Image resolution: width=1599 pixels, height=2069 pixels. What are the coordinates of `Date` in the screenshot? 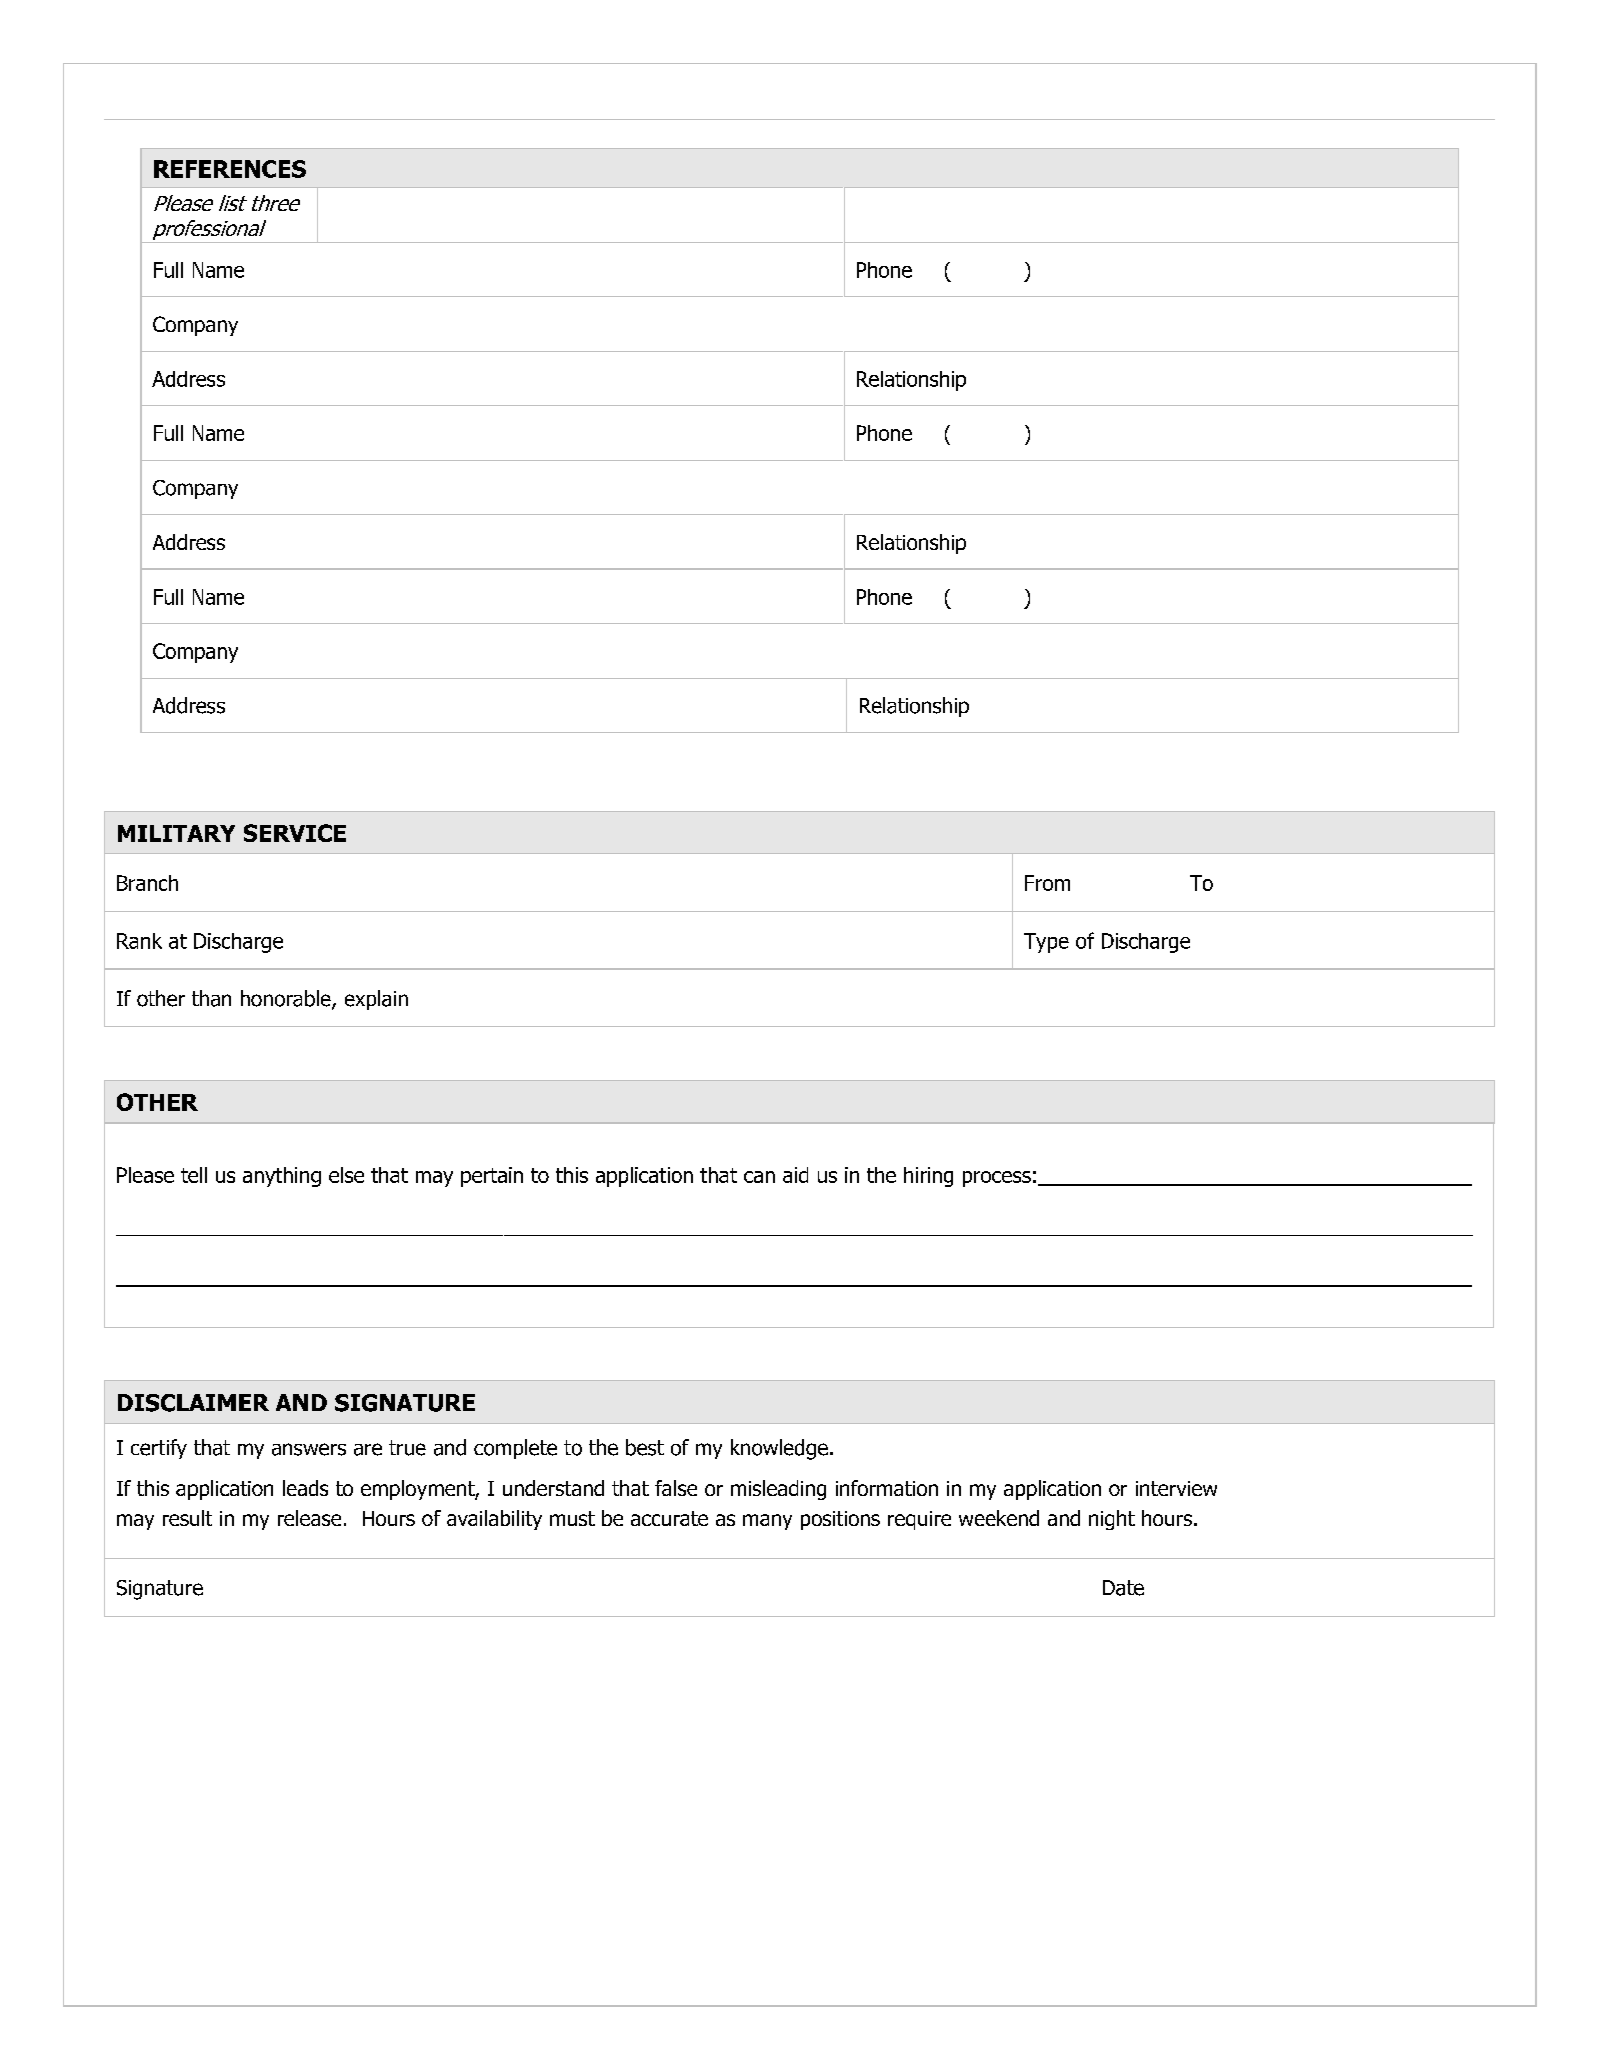 It's located at (1123, 1588).
